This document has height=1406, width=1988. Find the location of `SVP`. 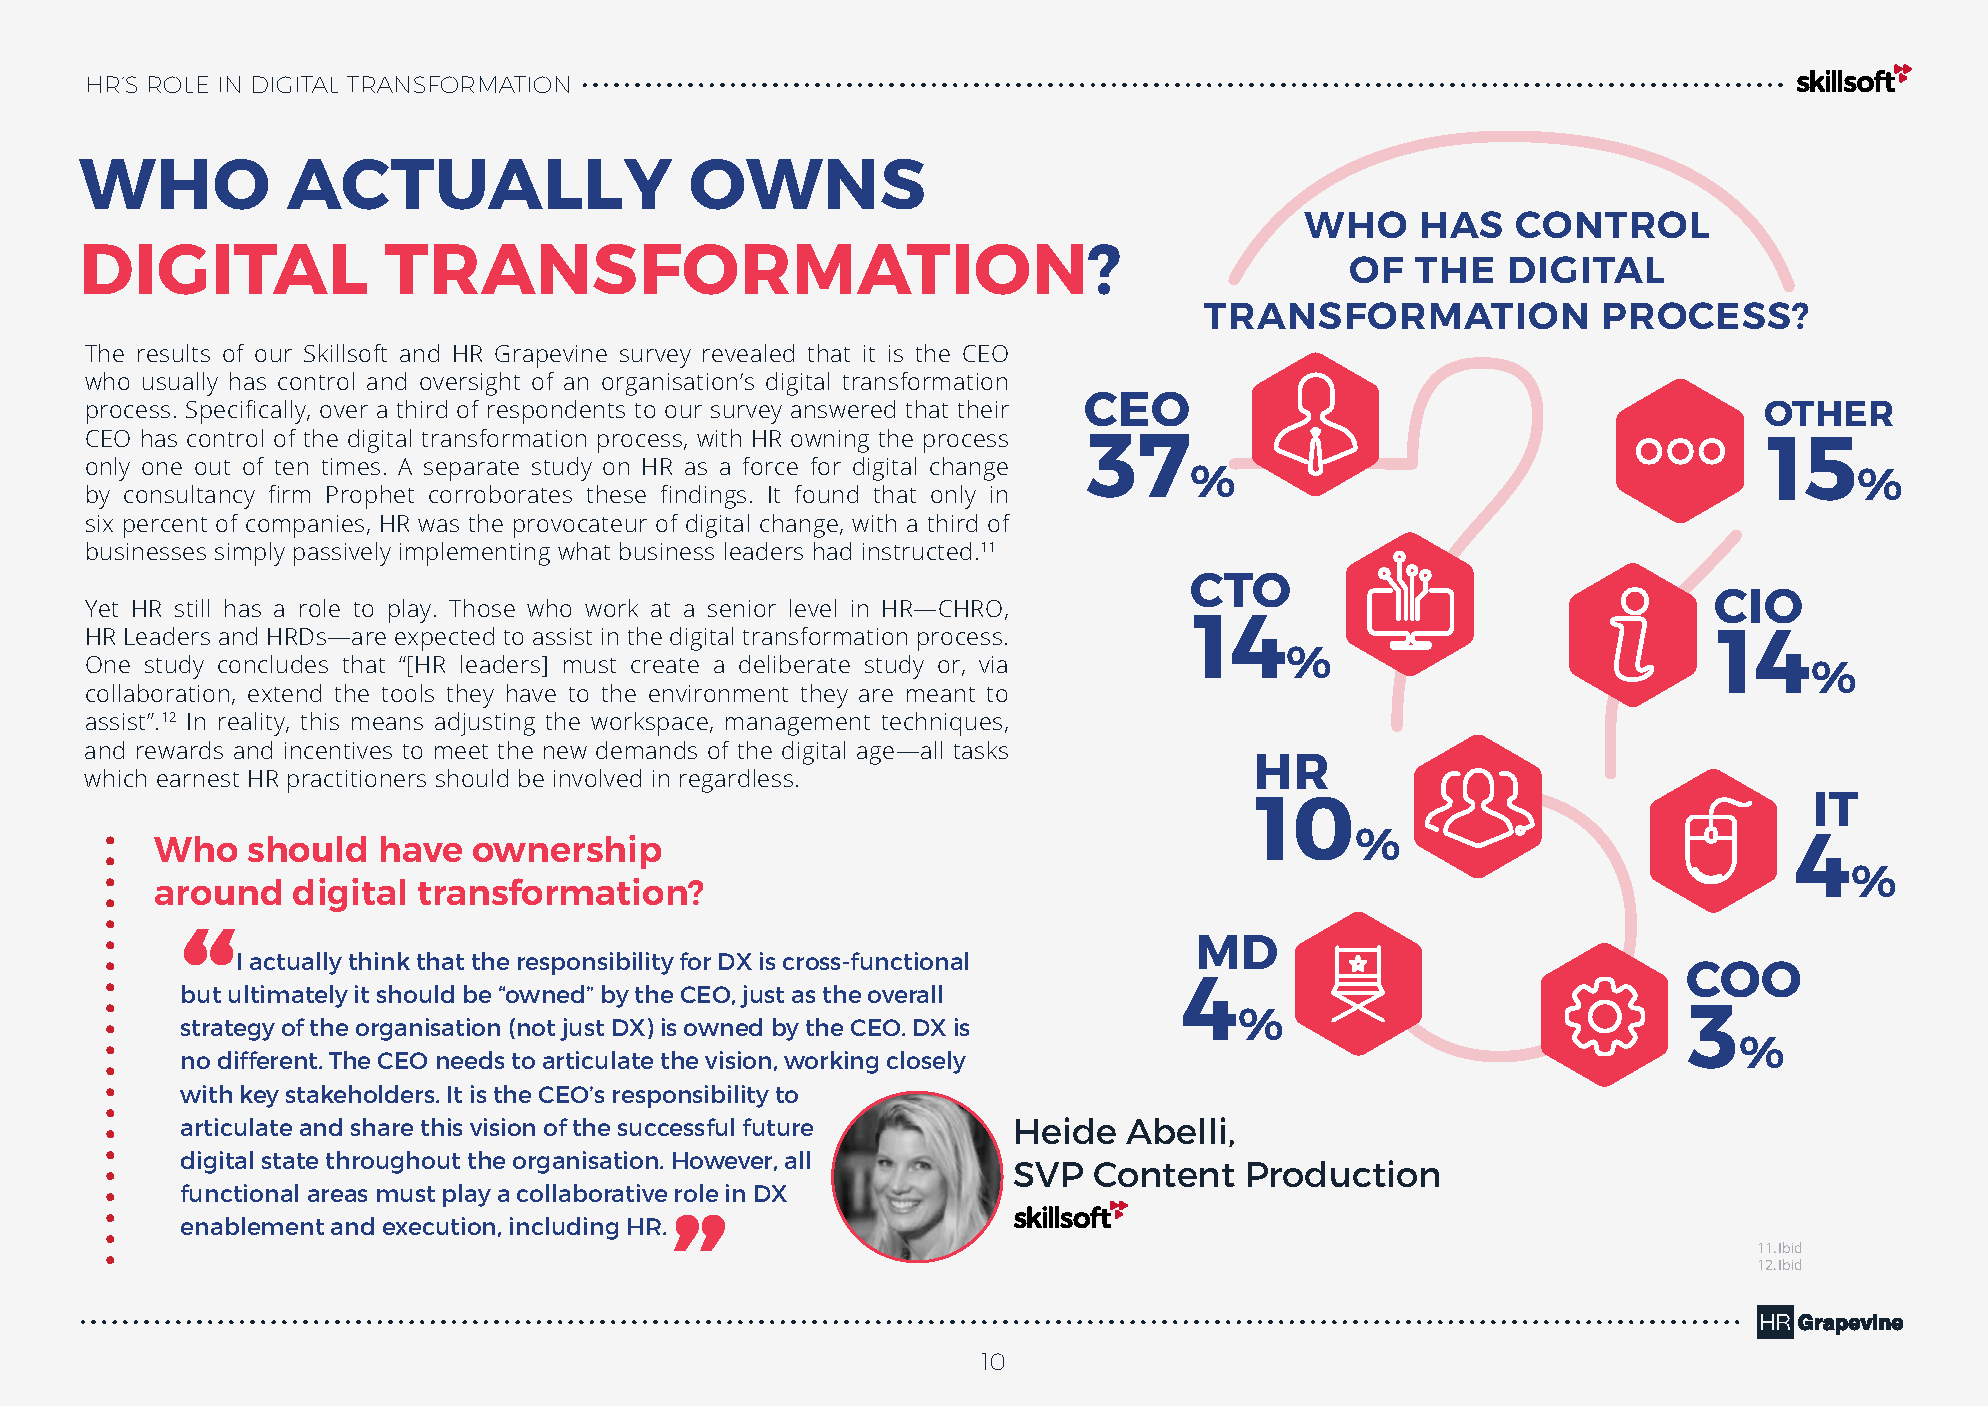

SVP is located at coordinates (1048, 1174).
